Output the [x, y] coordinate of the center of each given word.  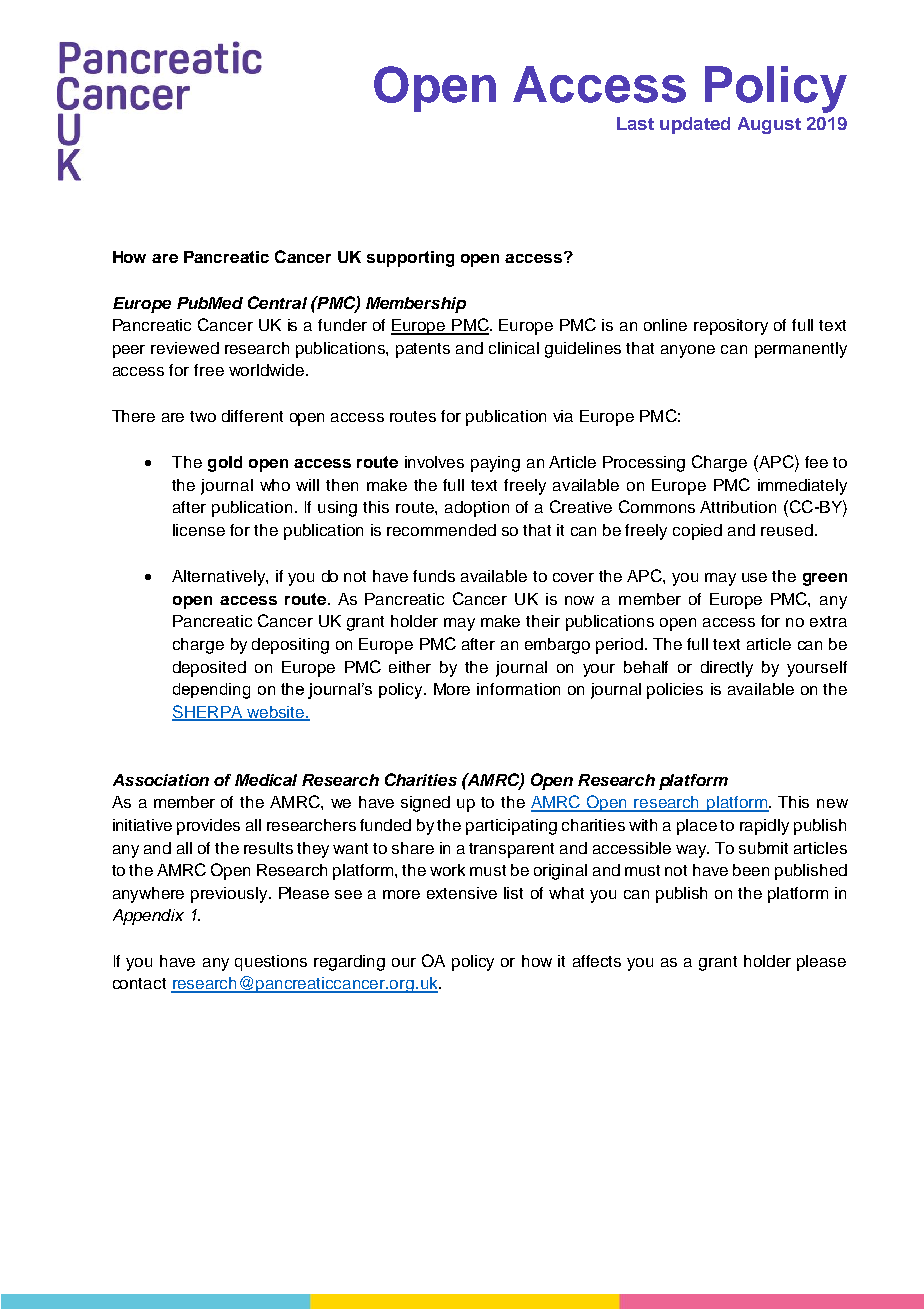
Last [635, 123]
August [769, 125]
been [751, 870]
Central [277, 302]
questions [271, 963]
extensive [462, 893]
